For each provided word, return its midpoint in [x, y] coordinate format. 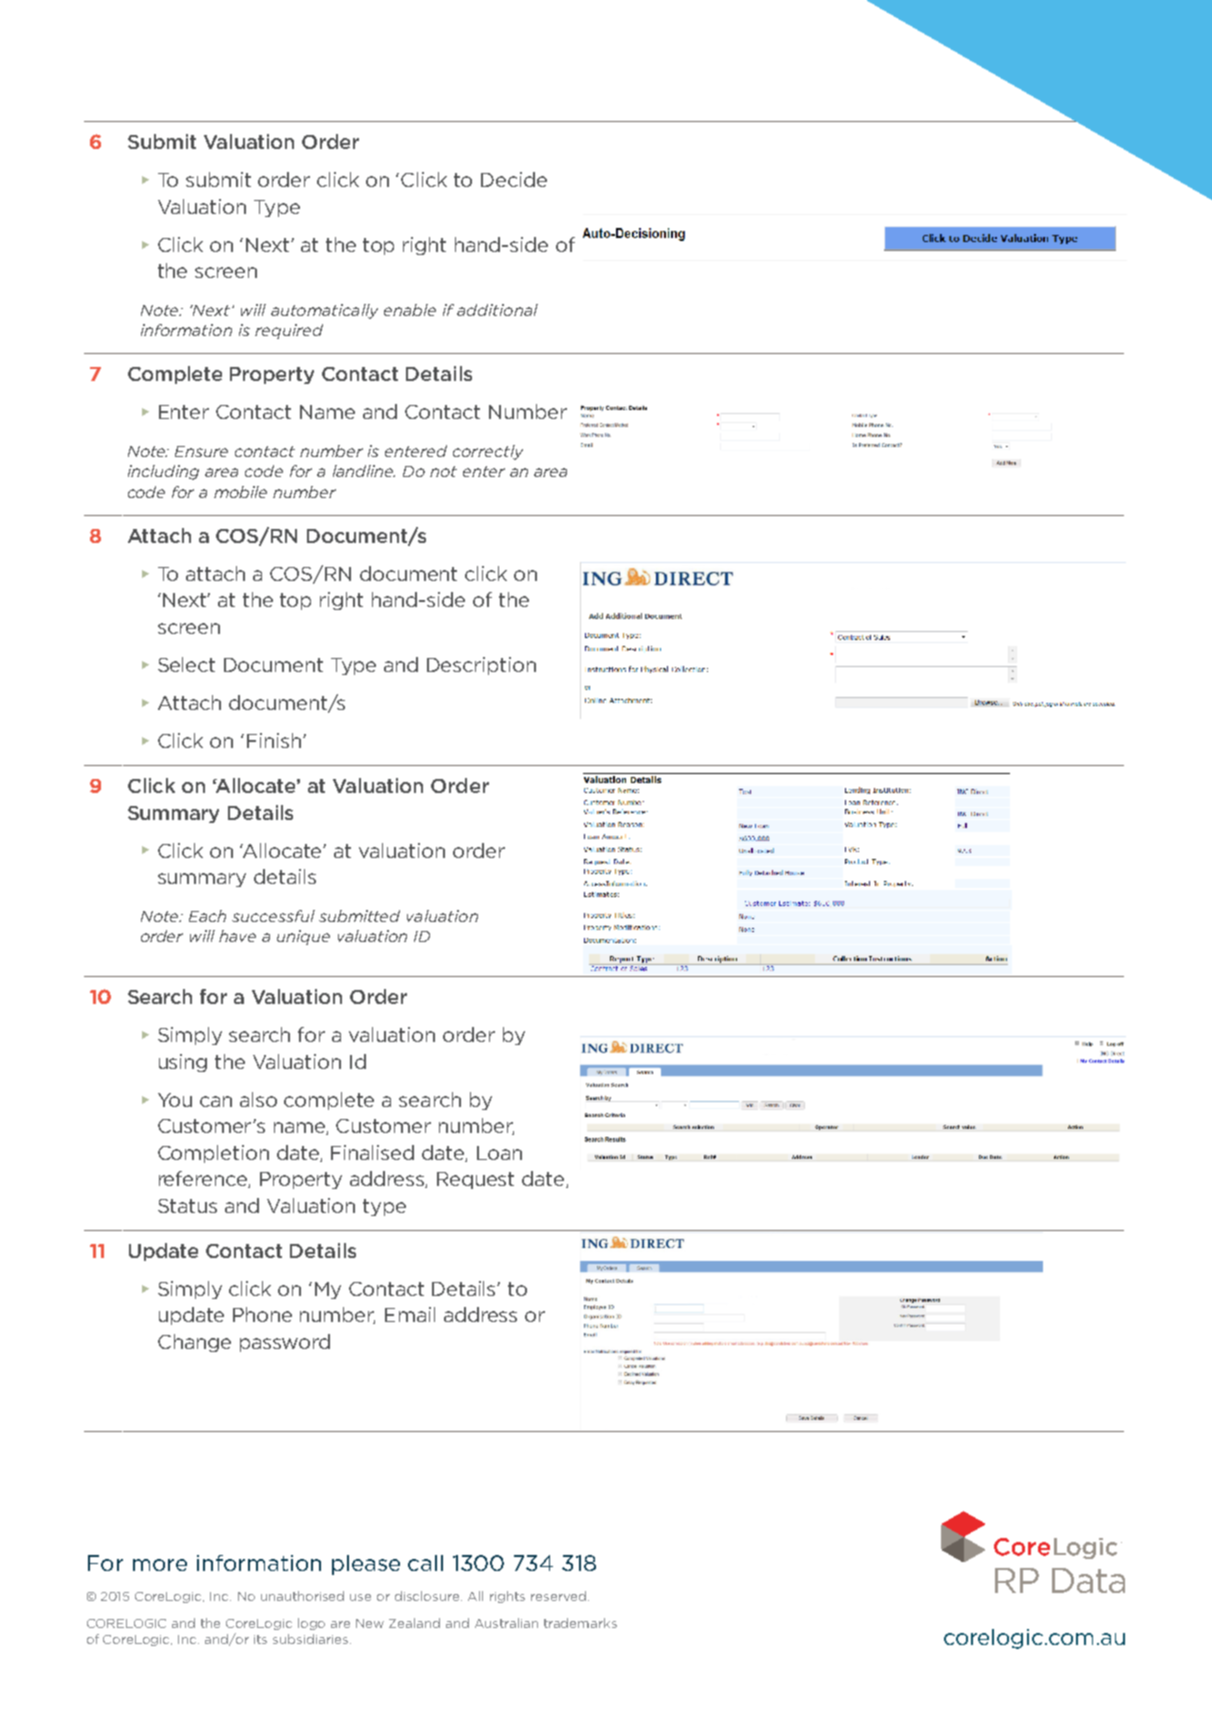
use [360, 1597]
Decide [514, 179]
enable [410, 310]
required [289, 331]
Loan [499, 1153]
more [160, 1565]
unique [303, 937]
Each [207, 916]
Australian [506, 1623]
